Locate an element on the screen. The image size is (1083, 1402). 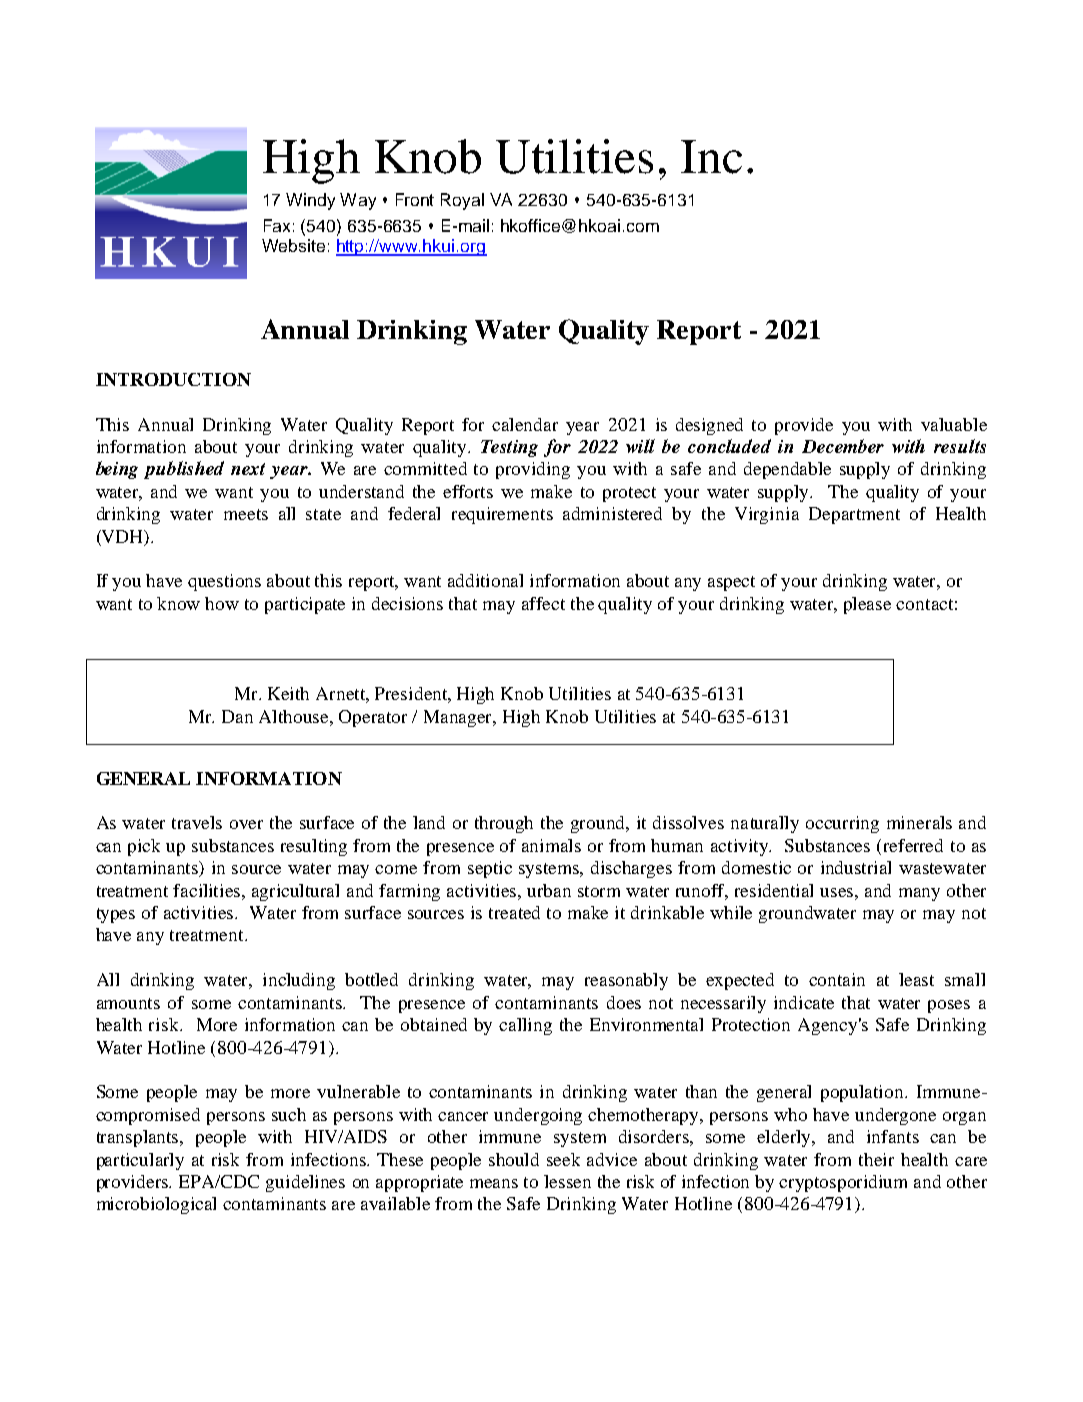
valuable is located at coordinates (954, 424).
